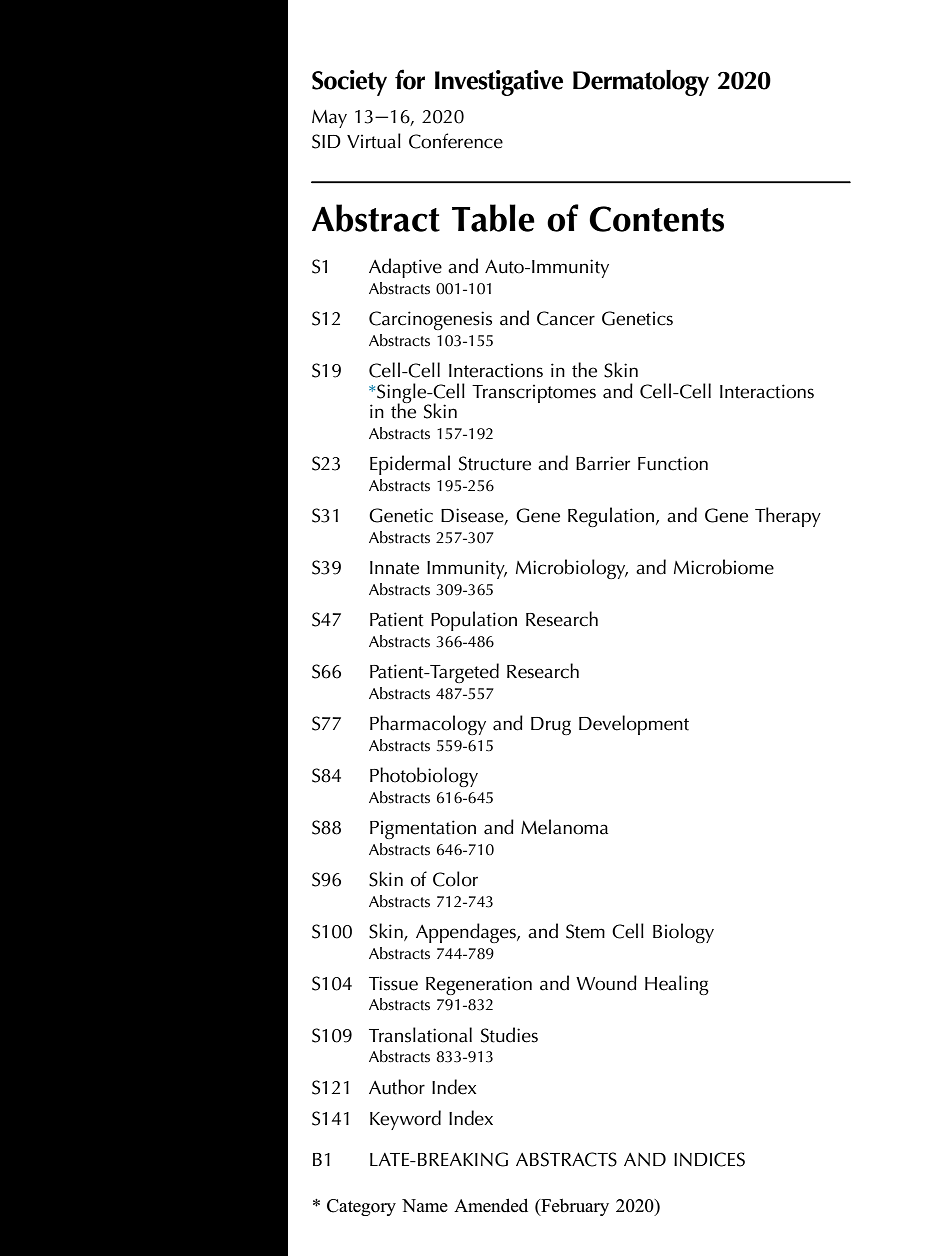 Image resolution: width=952 pixels, height=1256 pixels. What do you see at coordinates (677, 985) in the screenshot?
I see `Healing` at bounding box center [677, 985].
